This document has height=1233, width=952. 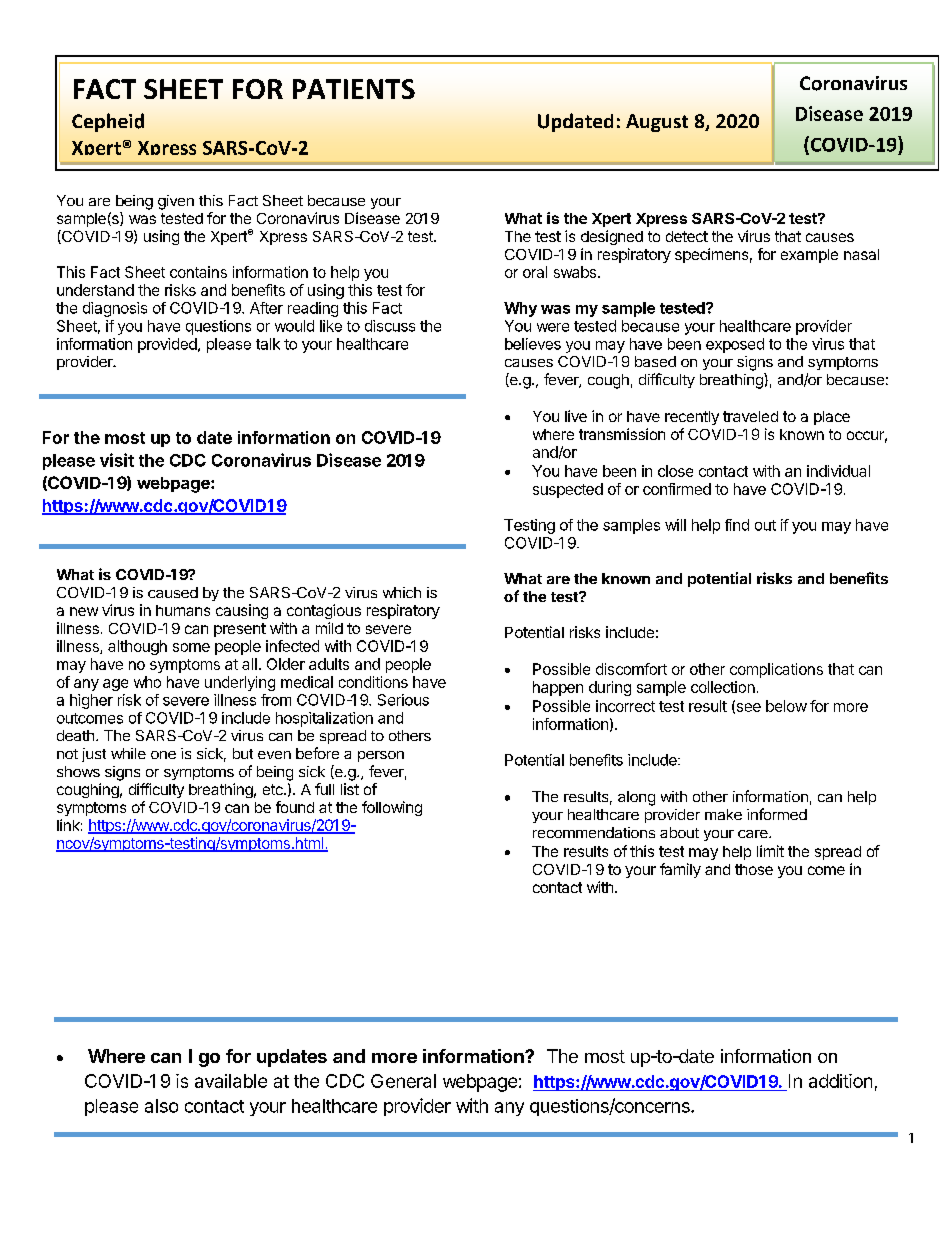 I want to click on August, so click(x=657, y=123).
